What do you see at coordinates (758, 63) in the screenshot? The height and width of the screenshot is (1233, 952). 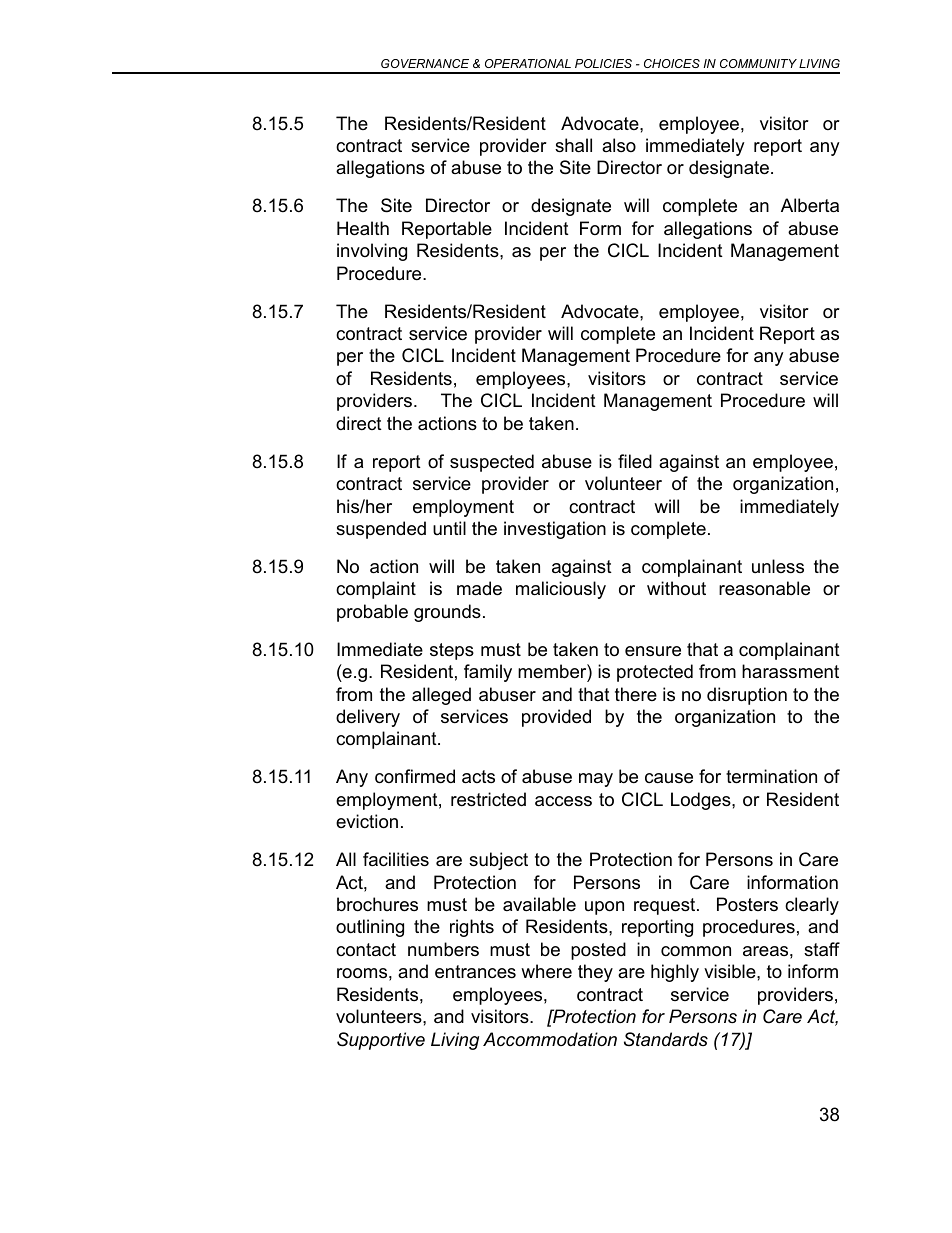 I see `COMMUNITY` at bounding box center [758, 63].
